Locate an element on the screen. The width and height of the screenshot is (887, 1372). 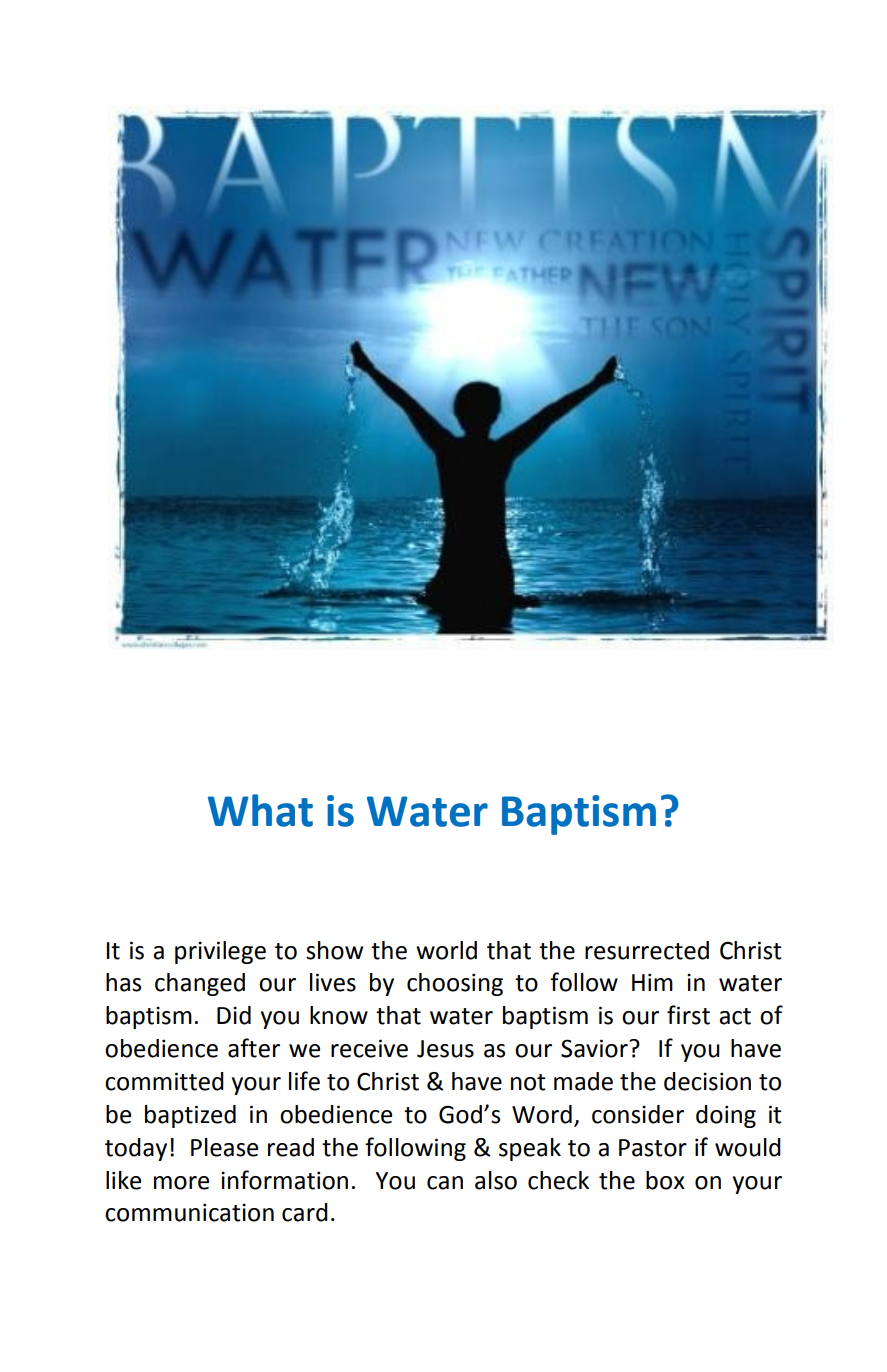
show is located at coordinates (334, 950).
